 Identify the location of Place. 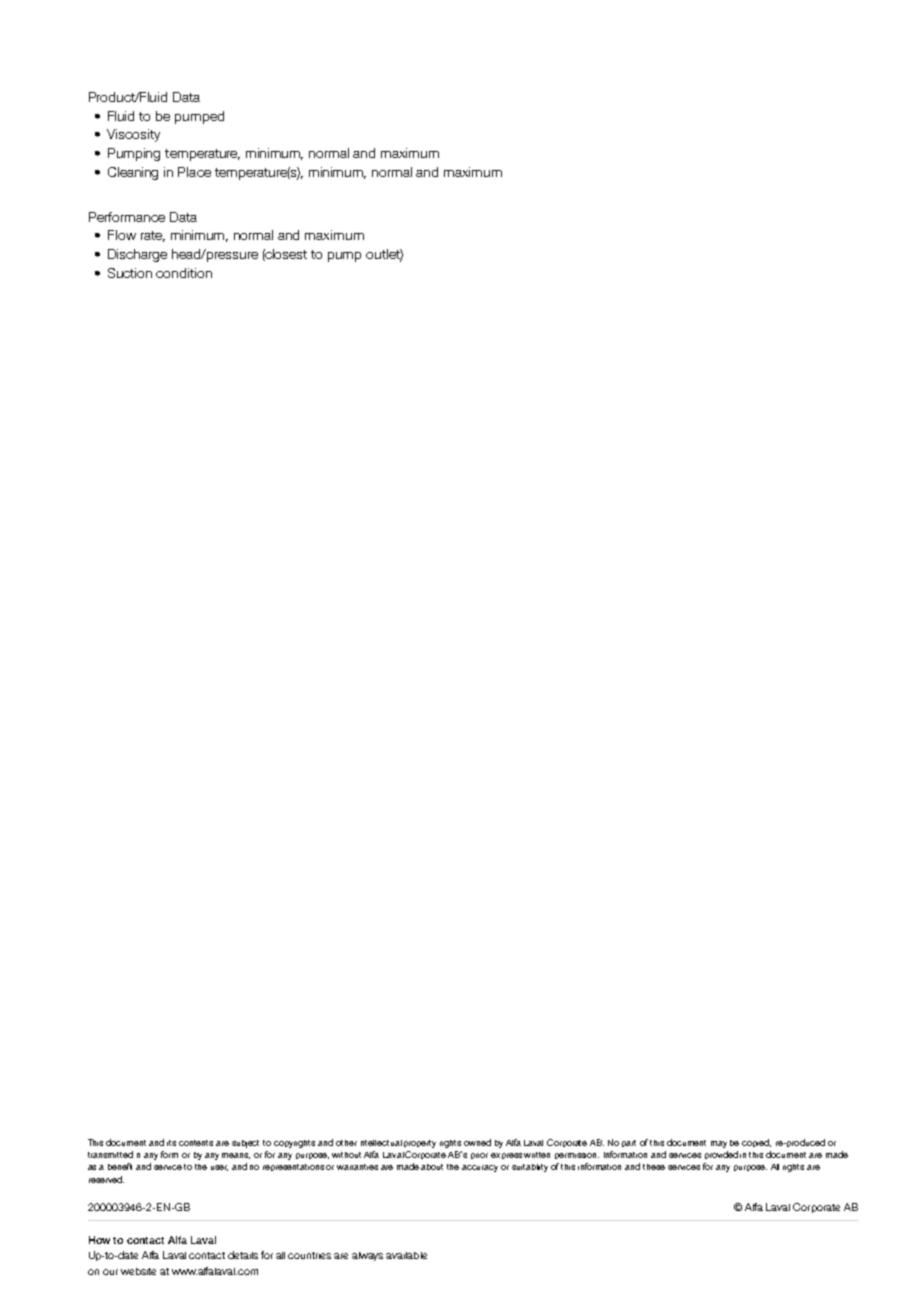
(194, 172).
